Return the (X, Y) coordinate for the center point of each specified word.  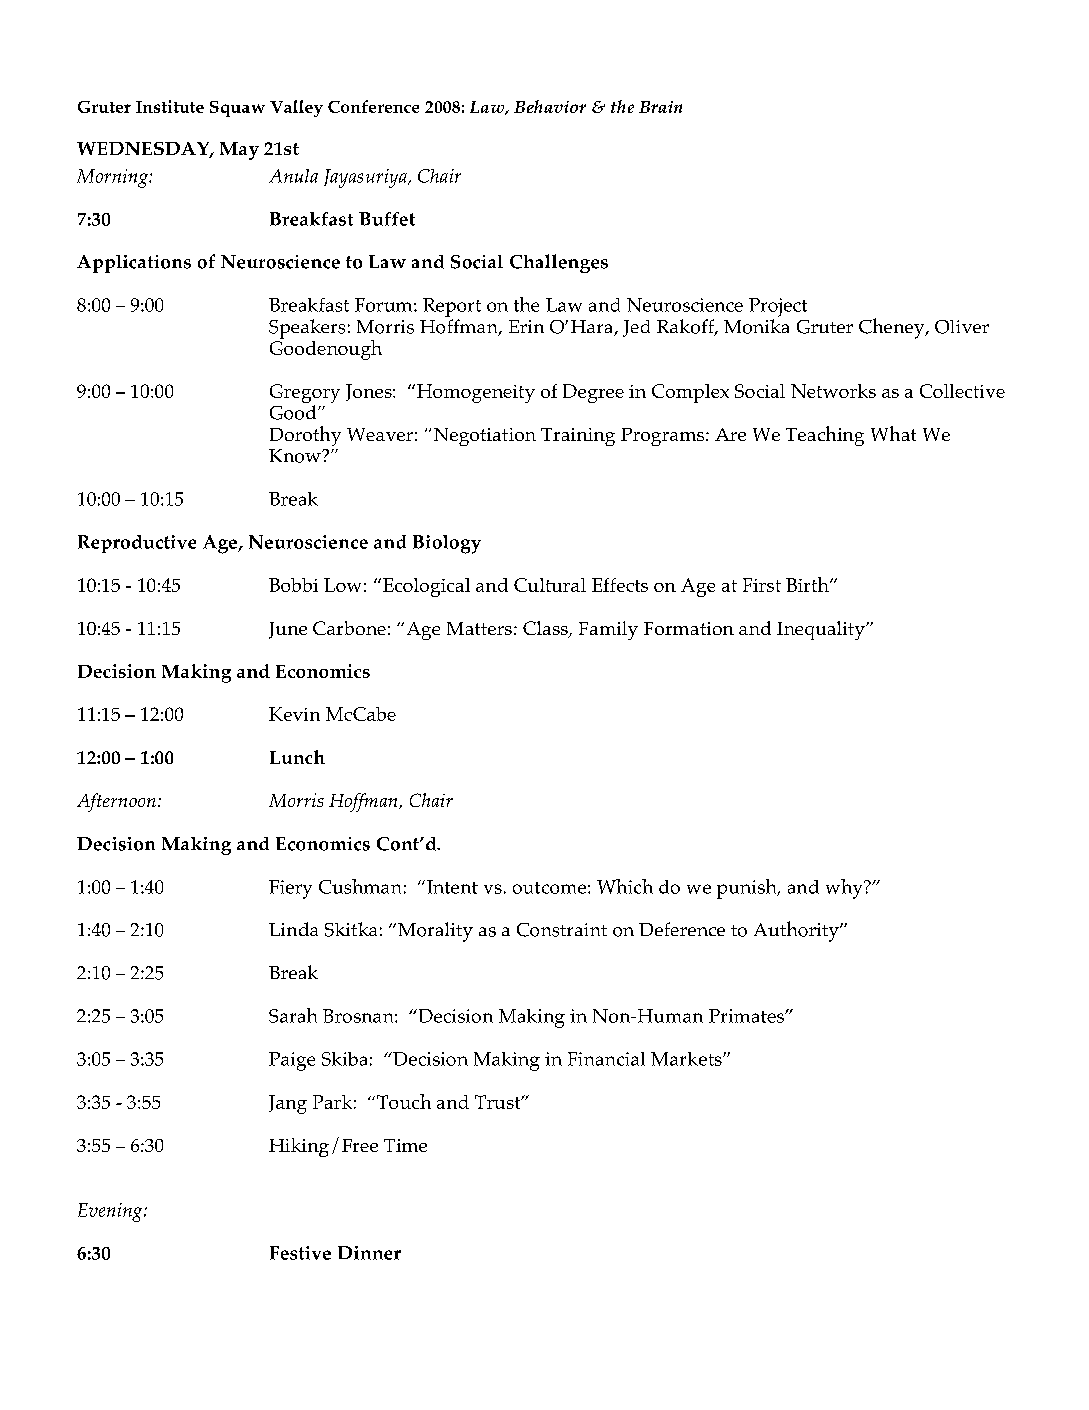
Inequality (822, 630)
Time (405, 1145)
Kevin (294, 714)
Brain (660, 107)
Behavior (550, 106)
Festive (300, 1253)
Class (546, 629)
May (239, 151)
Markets (687, 1059)
